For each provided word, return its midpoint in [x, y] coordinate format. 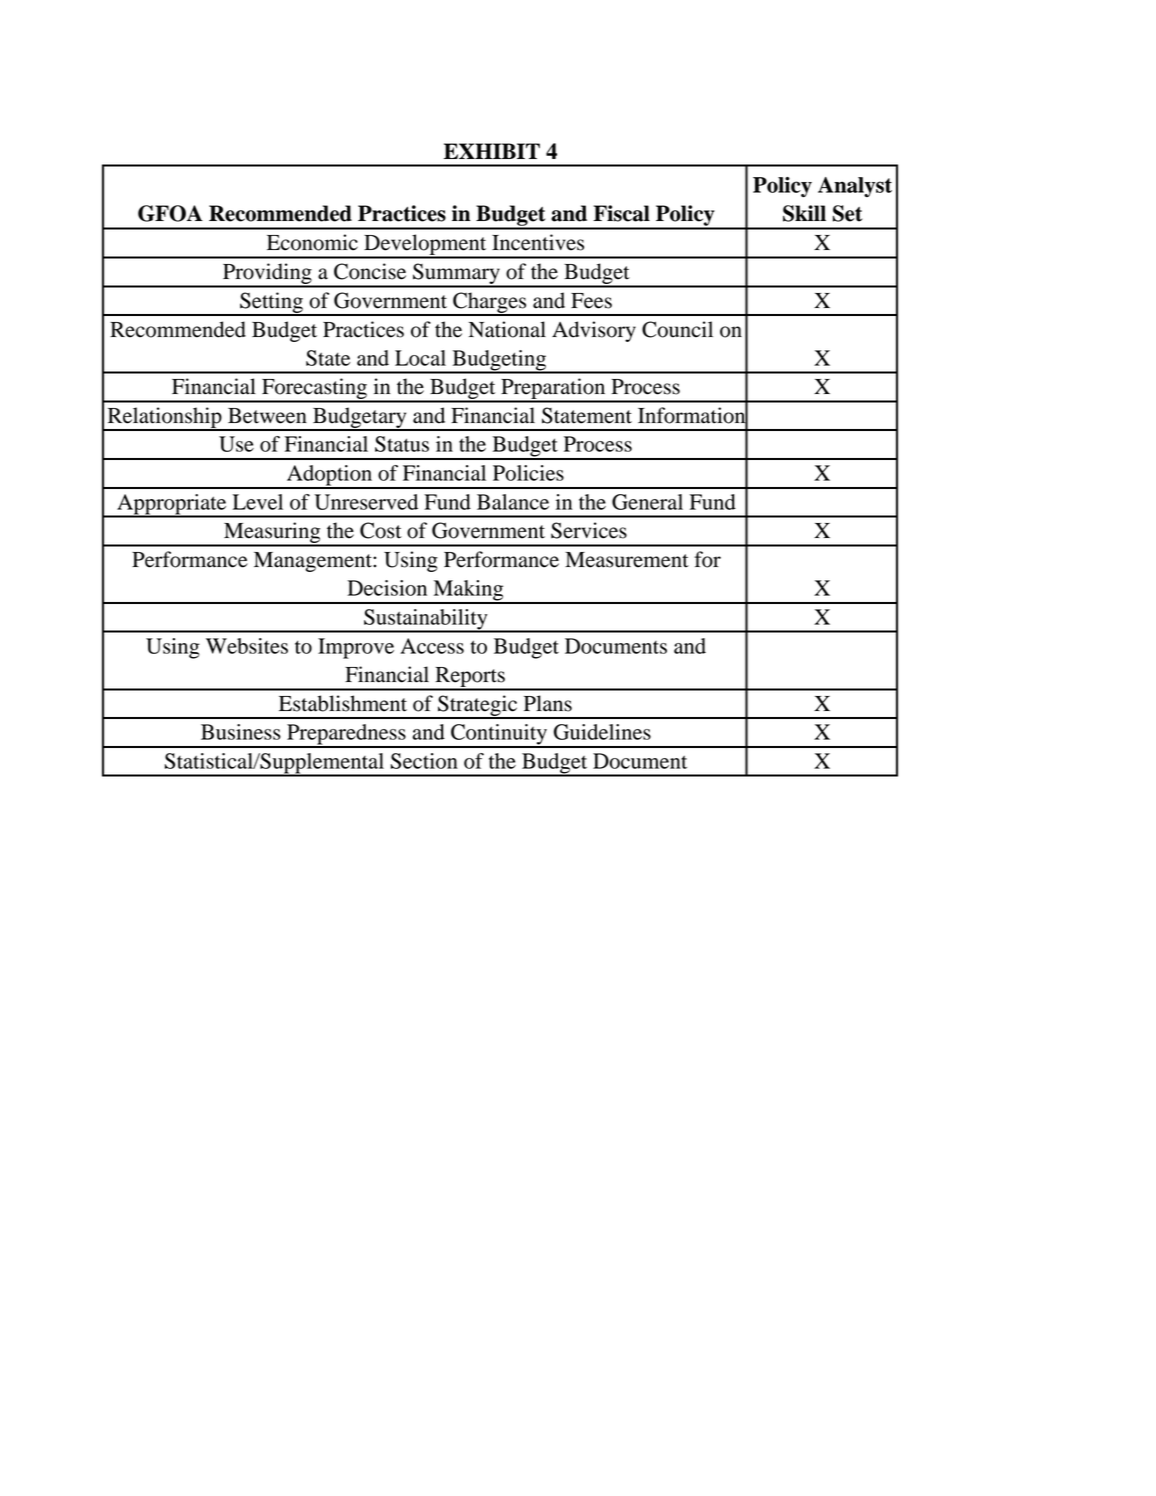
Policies [528, 473]
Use [236, 444]
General [647, 502]
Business [241, 732]
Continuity [499, 735]
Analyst [855, 187]
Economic [312, 242]
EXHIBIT [492, 151]
